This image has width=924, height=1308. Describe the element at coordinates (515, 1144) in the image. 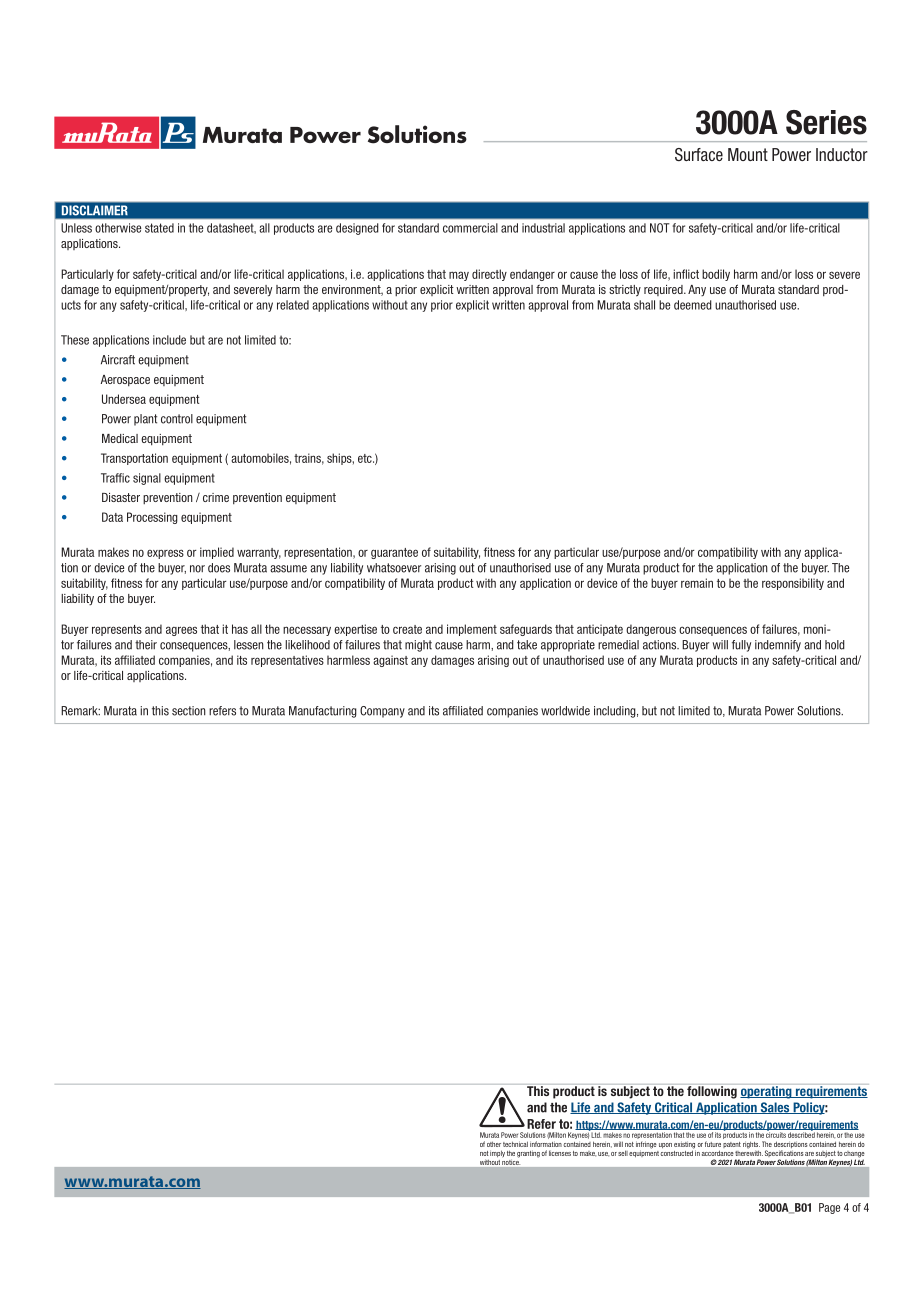

I see `technical` at that location.
